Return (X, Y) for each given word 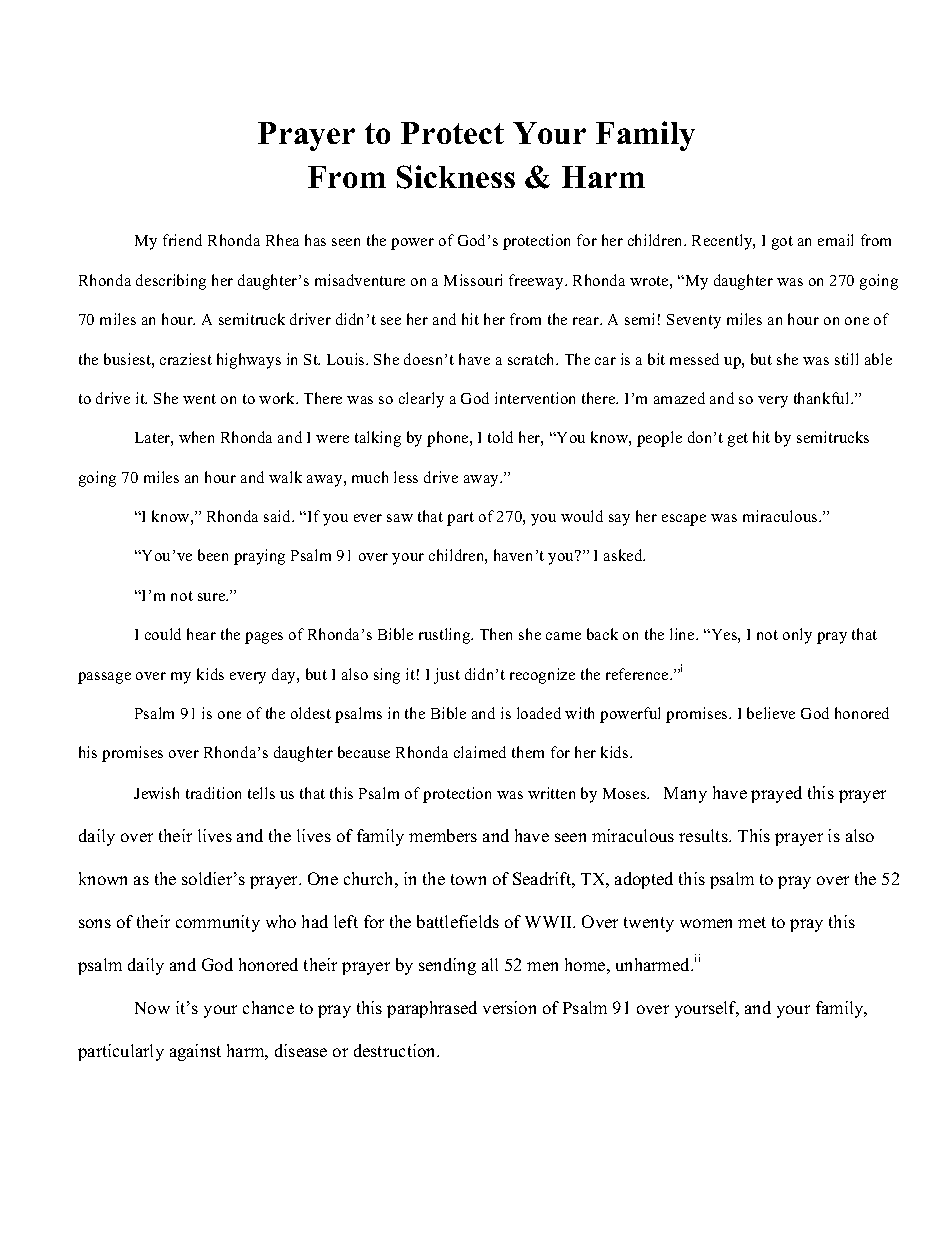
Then (496, 634)
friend (182, 240)
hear (201, 634)
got (782, 243)
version (509, 1007)
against (195, 1052)
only (797, 636)
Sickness (456, 177)
